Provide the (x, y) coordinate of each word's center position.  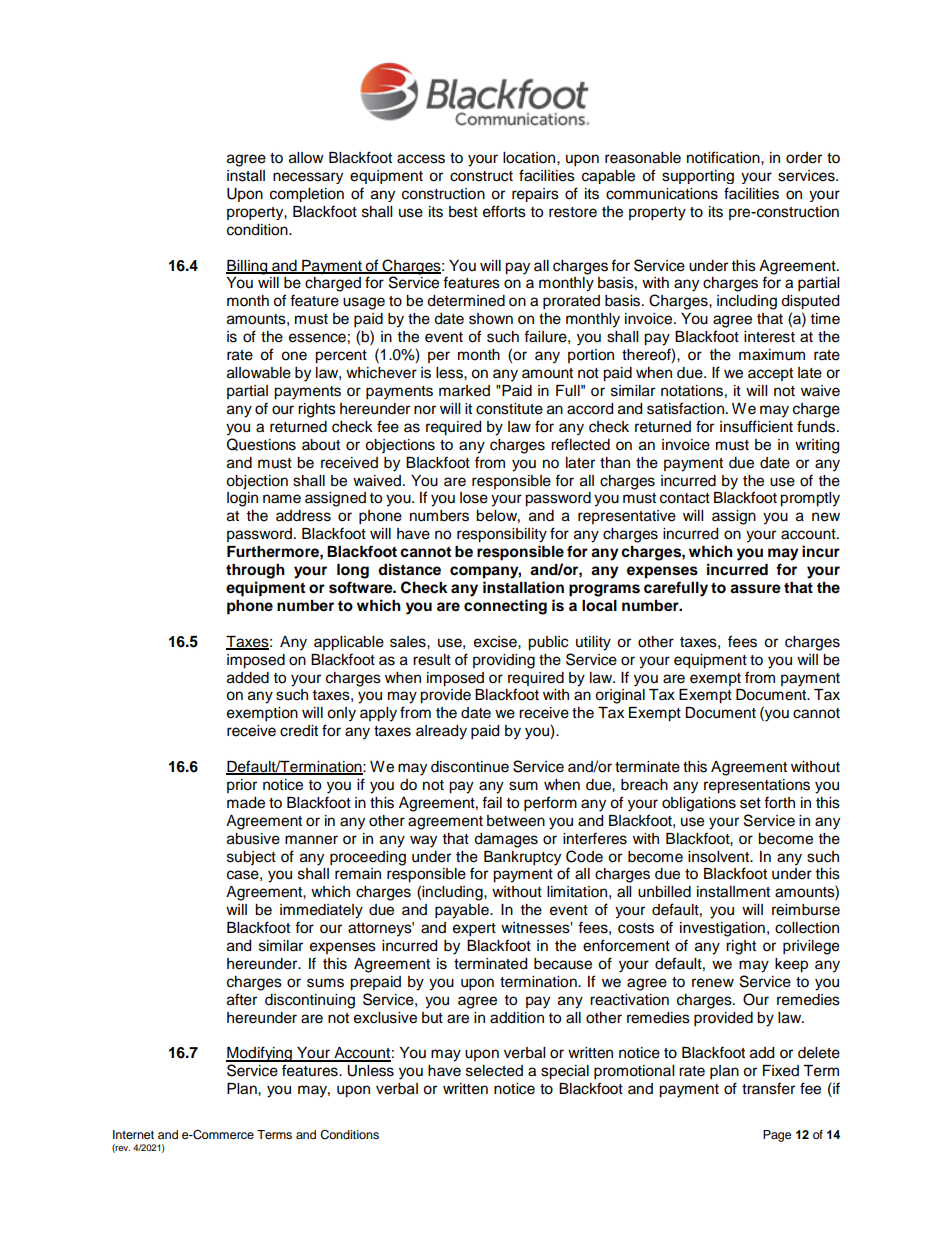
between (516, 821)
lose (474, 498)
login (242, 499)
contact (685, 498)
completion (307, 195)
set (750, 803)
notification (724, 157)
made (246, 803)
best (463, 212)
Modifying (260, 1054)
